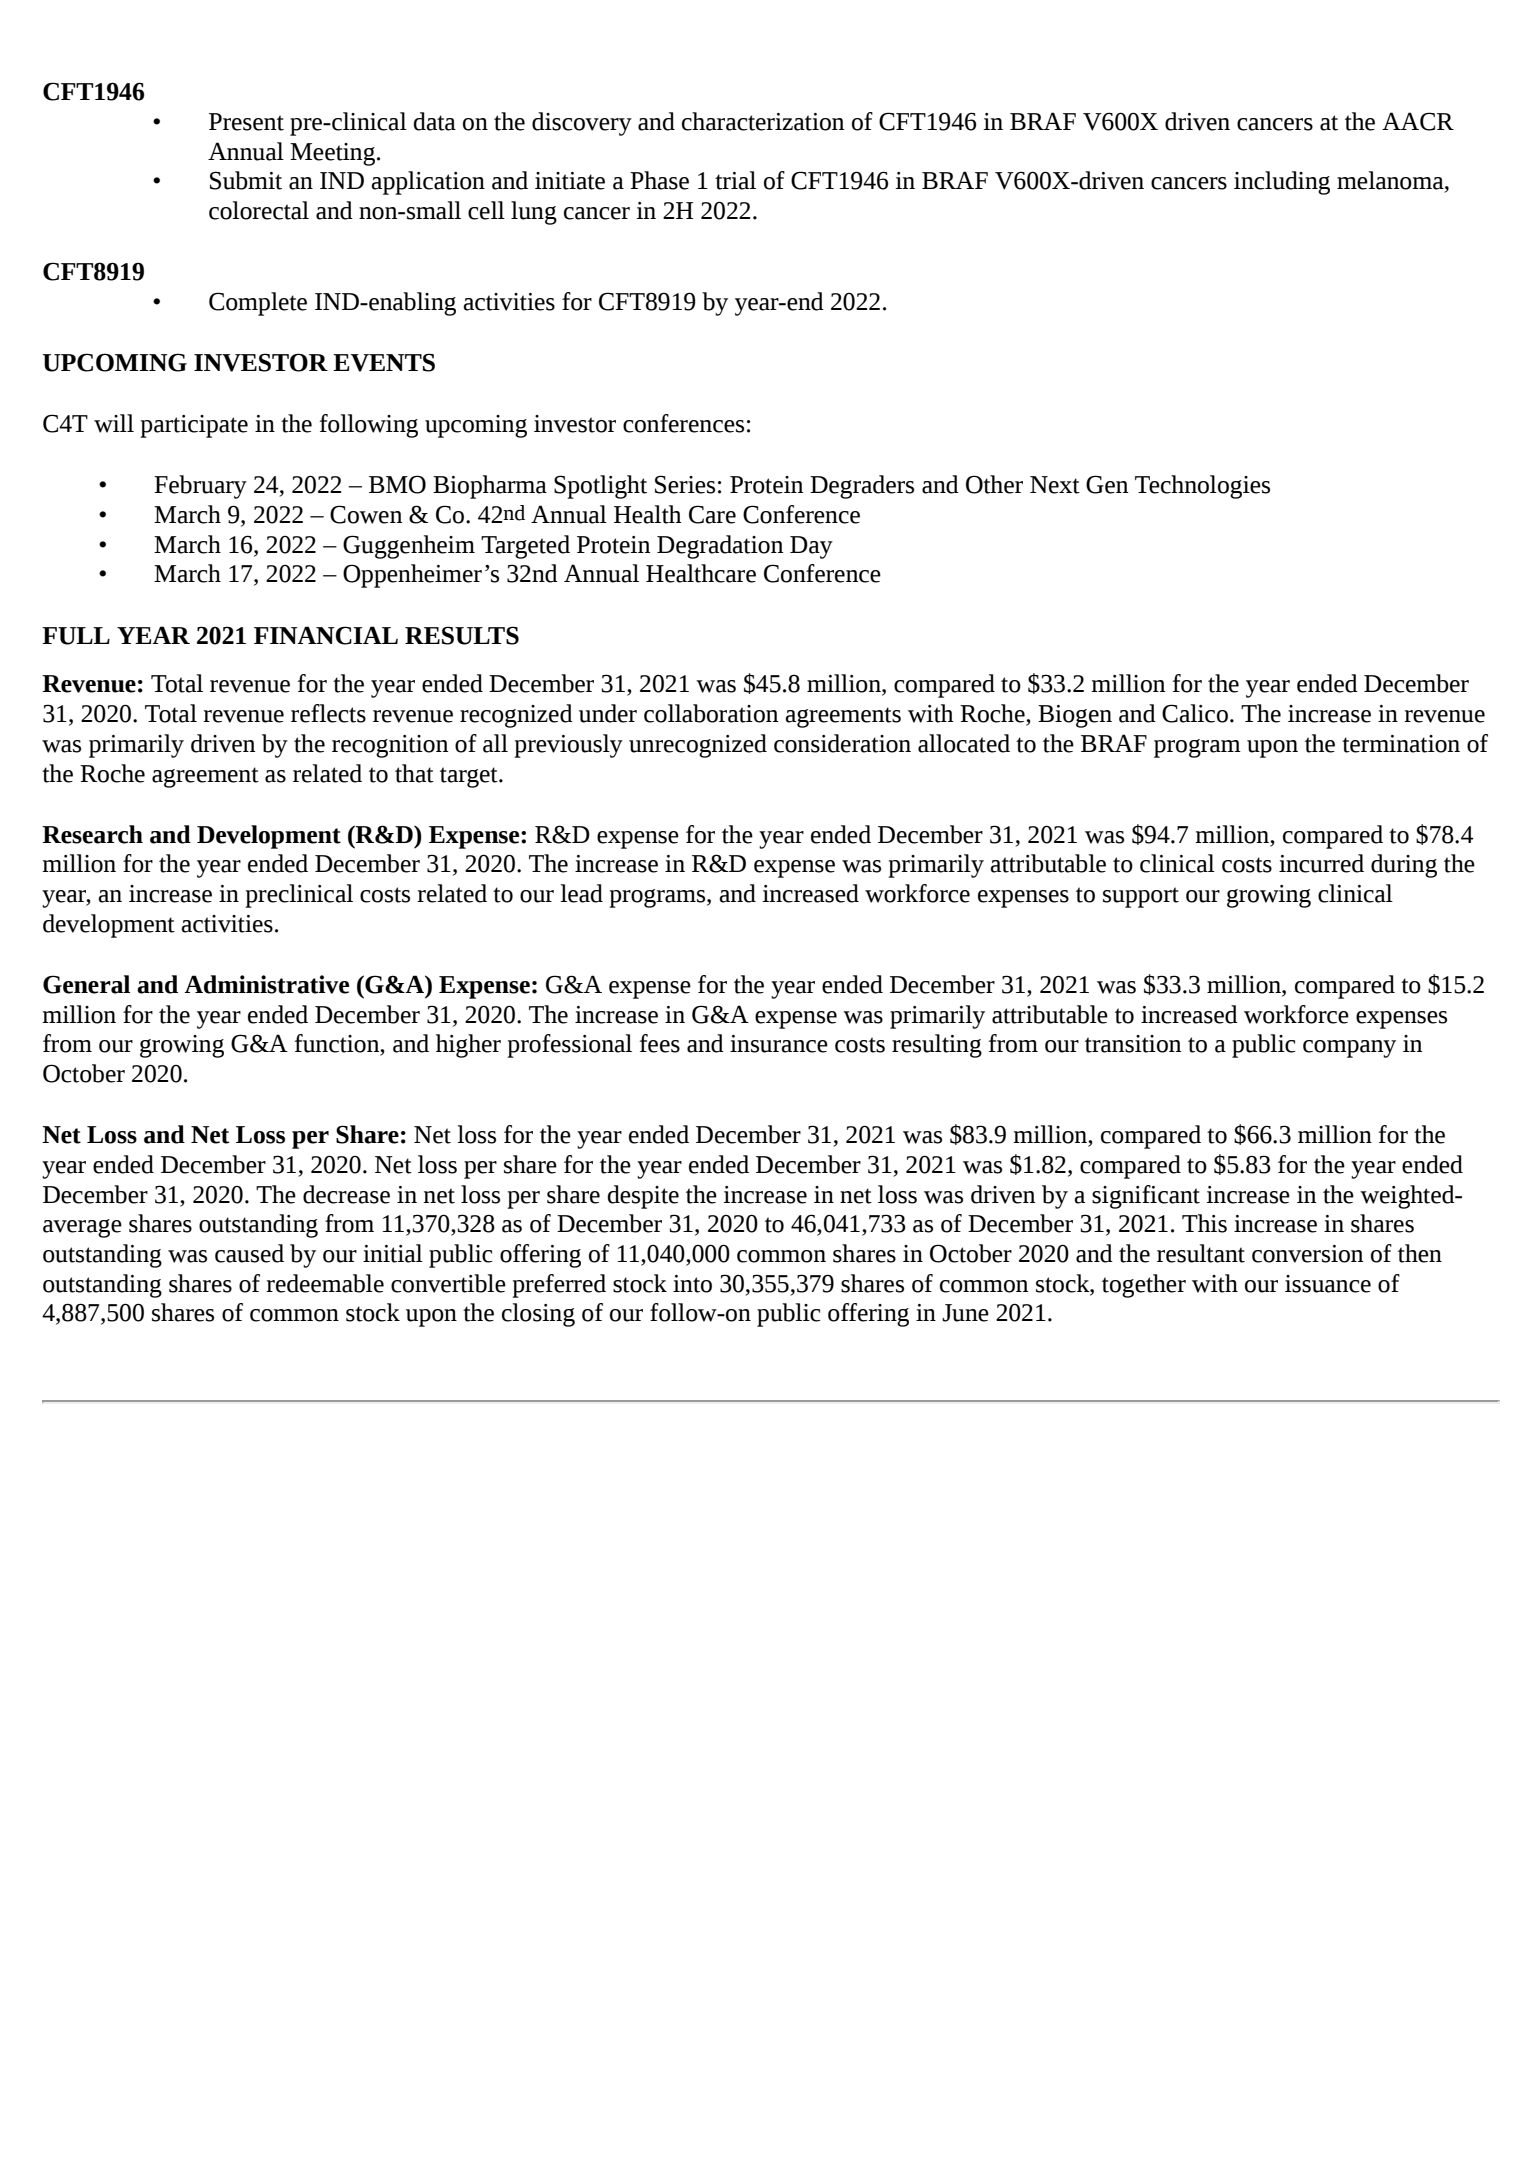  What do you see at coordinates (692, 1284) in the image?
I see `into` at bounding box center [692, 1284].
